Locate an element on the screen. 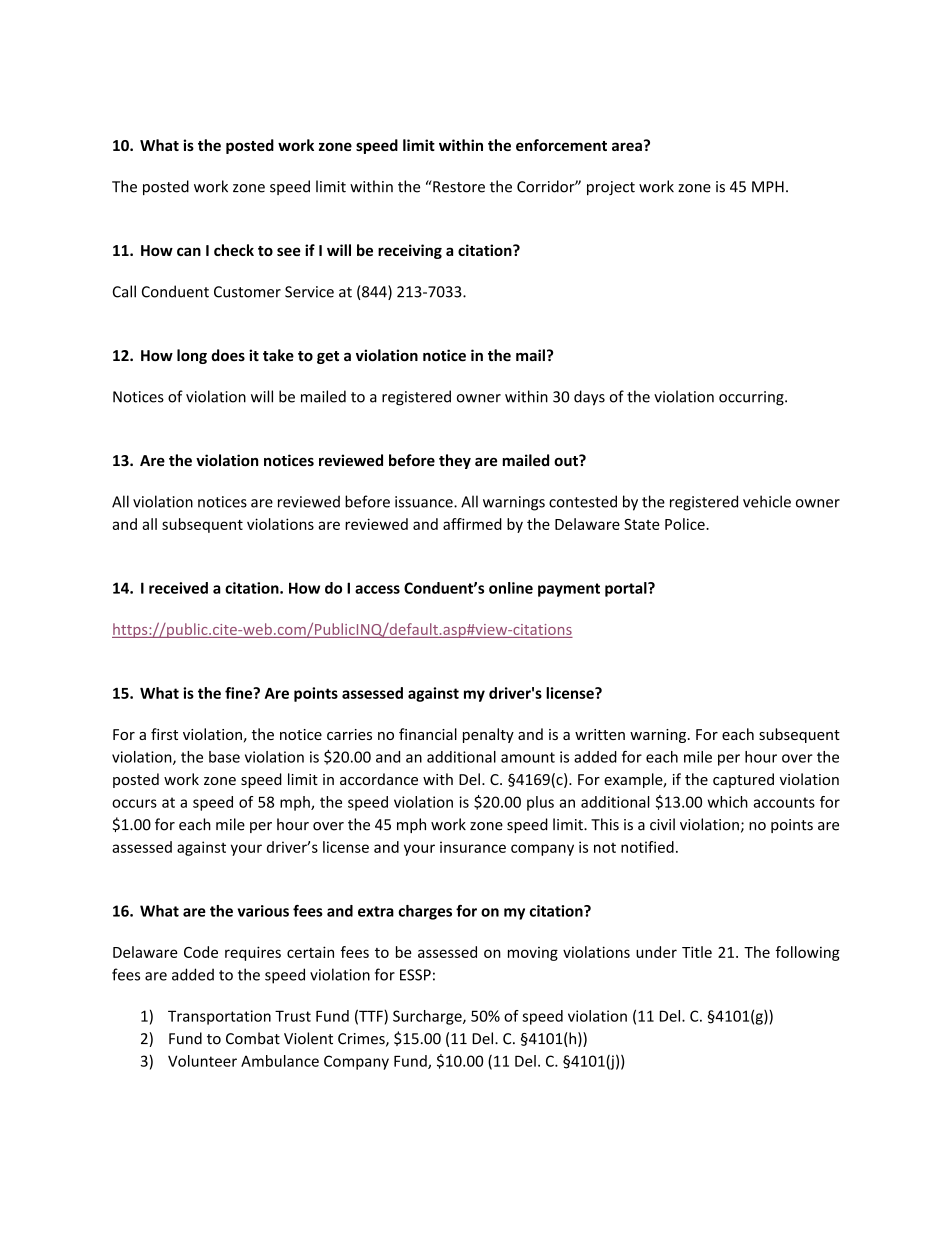 The width and height of the screenshot is (952, 1233). get is located at coordinates (328, 357).
